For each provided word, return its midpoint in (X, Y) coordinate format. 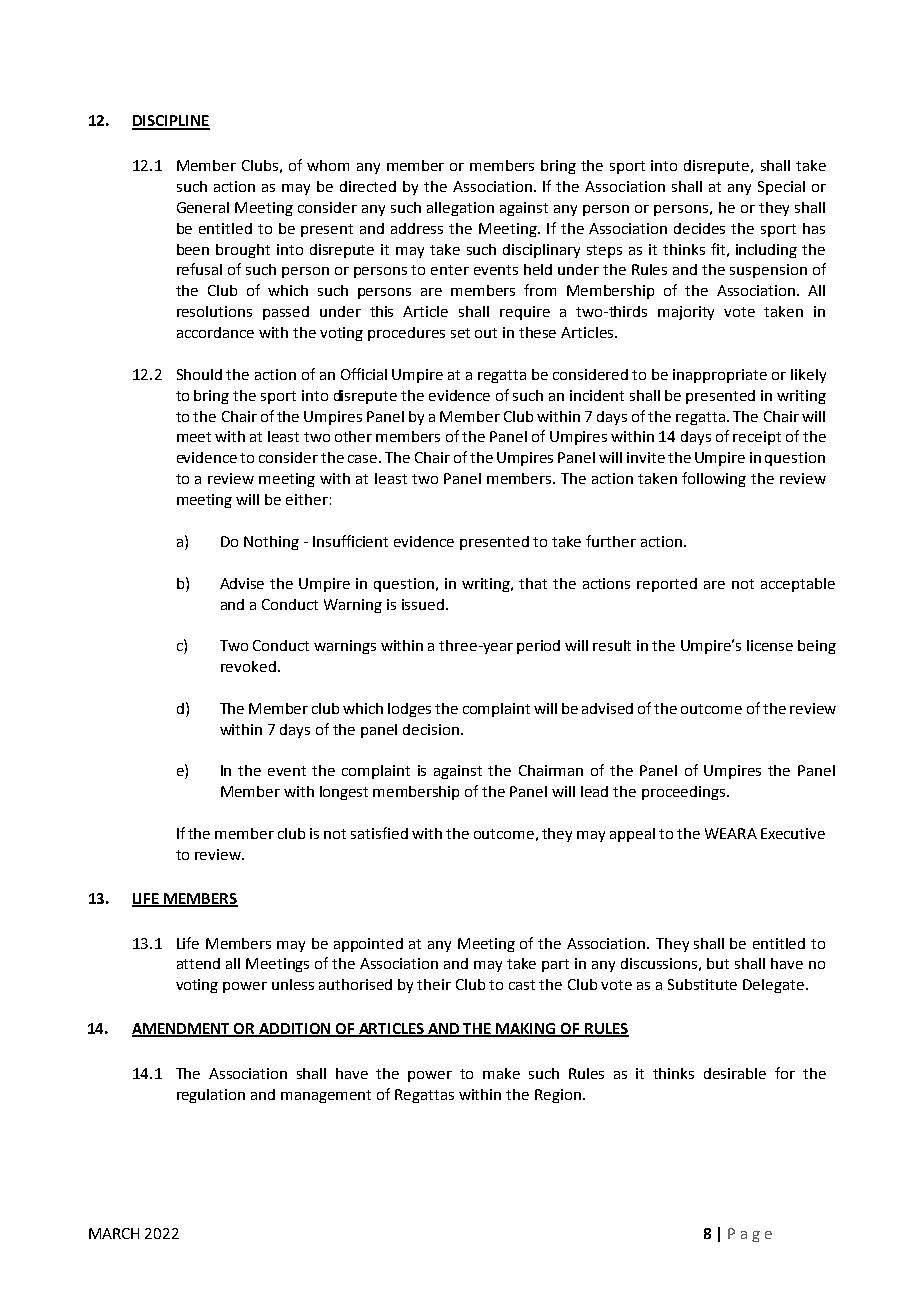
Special (781, 188)
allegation (460, 209)
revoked (248, 666)
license (770, 645)
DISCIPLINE (171, 122)
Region (558, 1096)
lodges (409, 710)
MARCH (114, 1233)
